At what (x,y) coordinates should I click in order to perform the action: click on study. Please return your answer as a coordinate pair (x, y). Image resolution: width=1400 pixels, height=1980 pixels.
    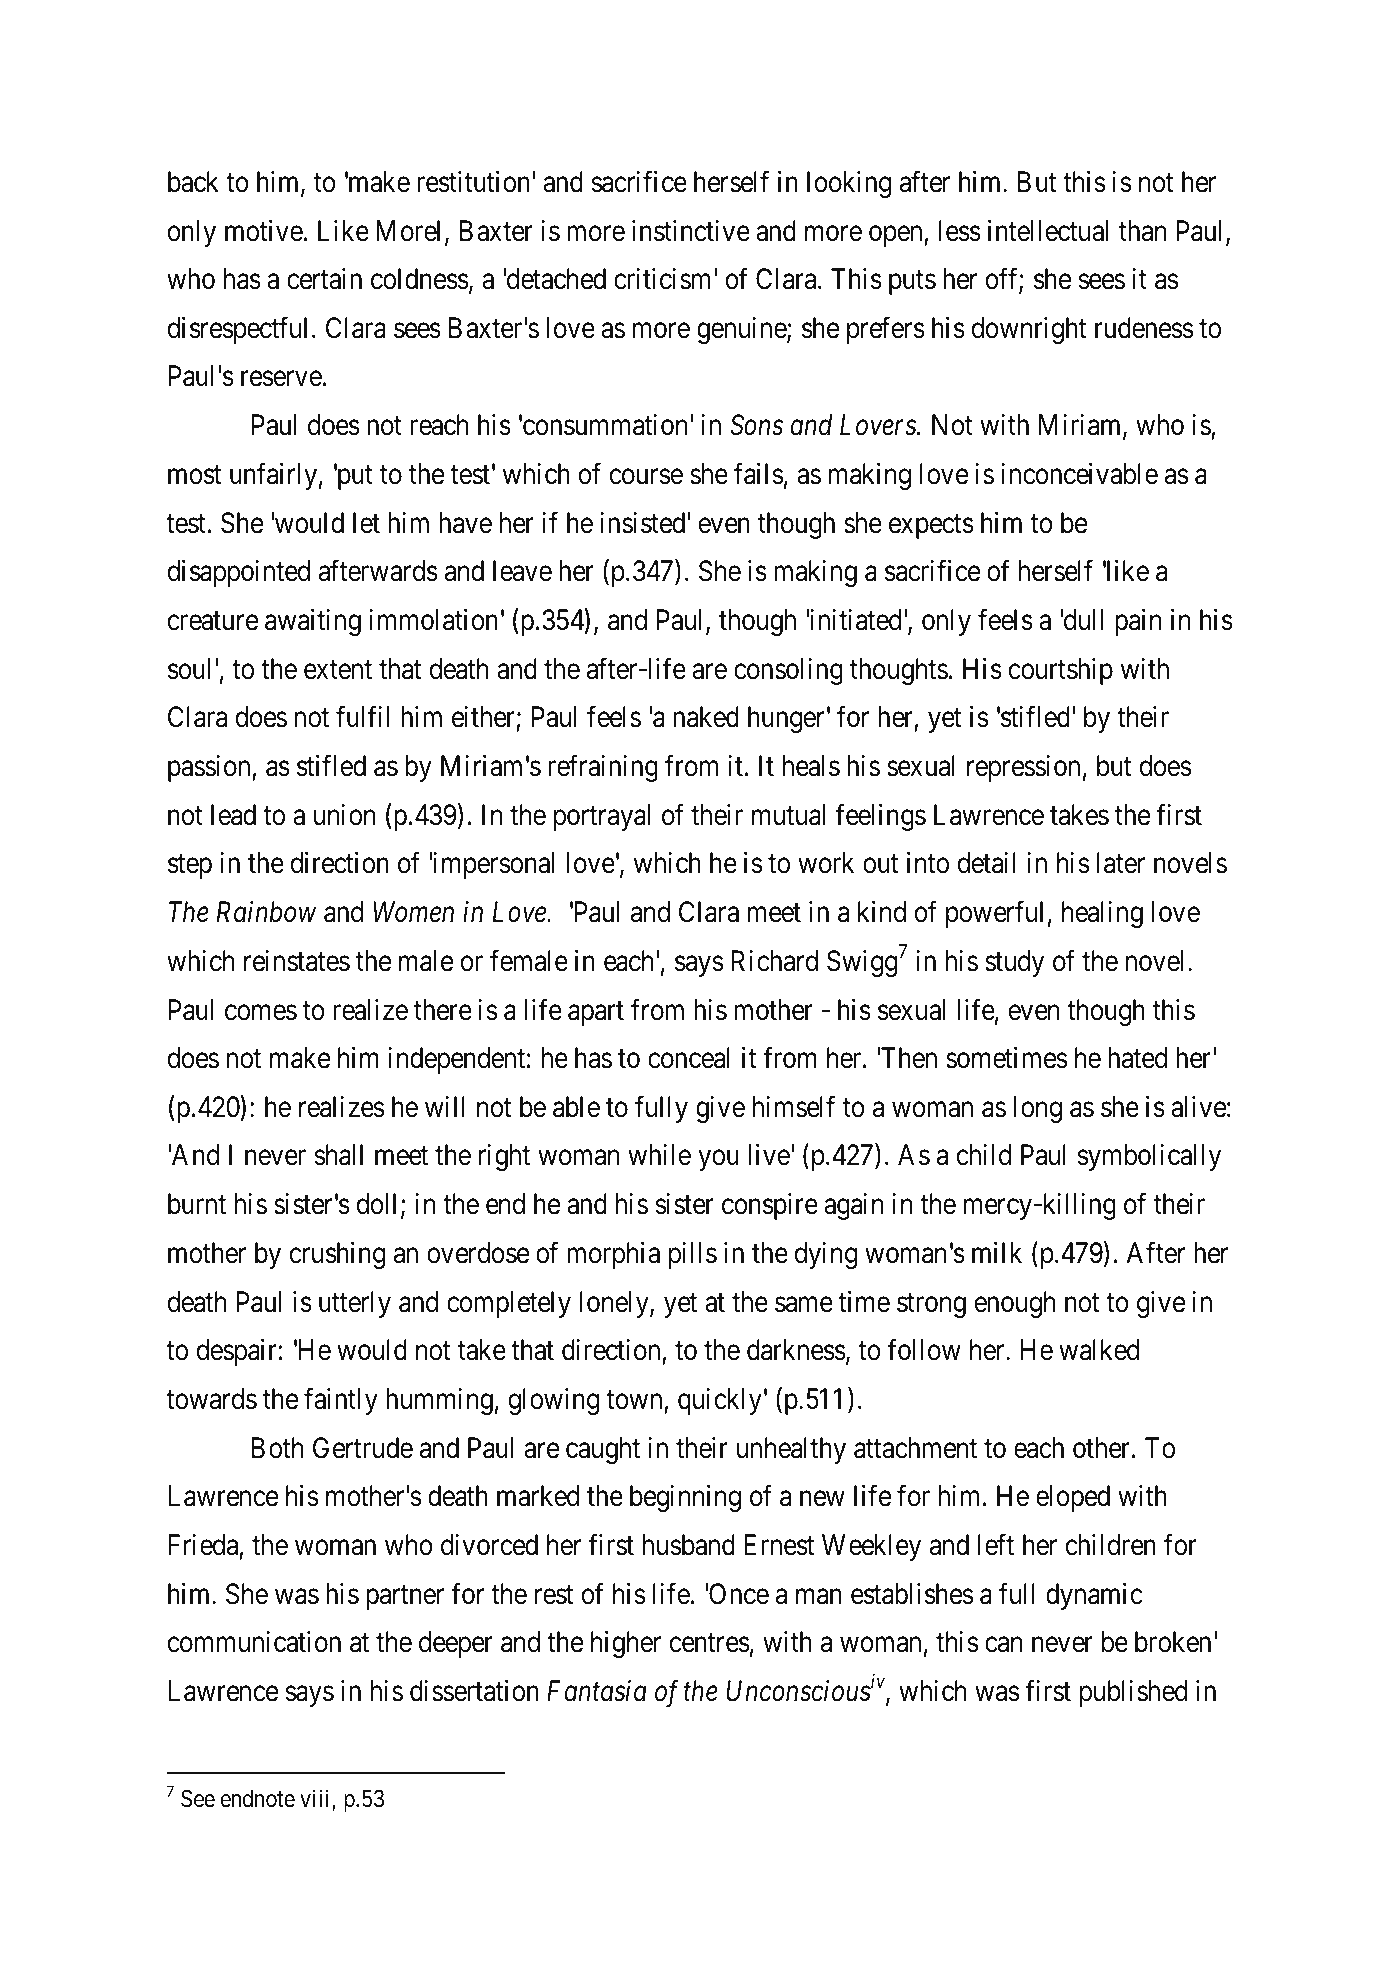
    Looking at the image, I should click on (1014, 963).
